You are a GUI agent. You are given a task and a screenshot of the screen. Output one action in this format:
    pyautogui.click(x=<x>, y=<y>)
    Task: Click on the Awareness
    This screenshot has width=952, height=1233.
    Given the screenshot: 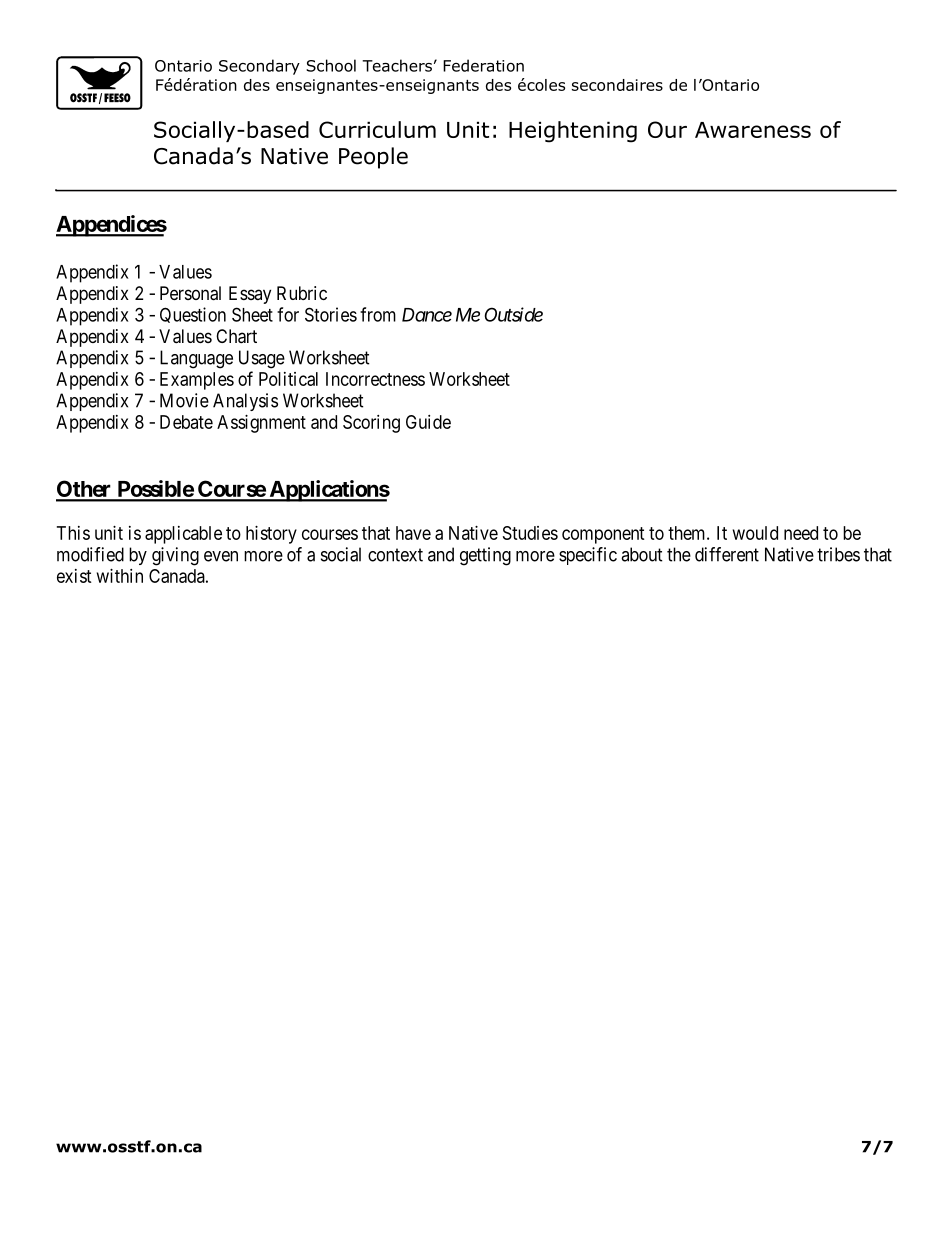 What is the action you would take?
    pyautogui.click(x=753, y=130)
